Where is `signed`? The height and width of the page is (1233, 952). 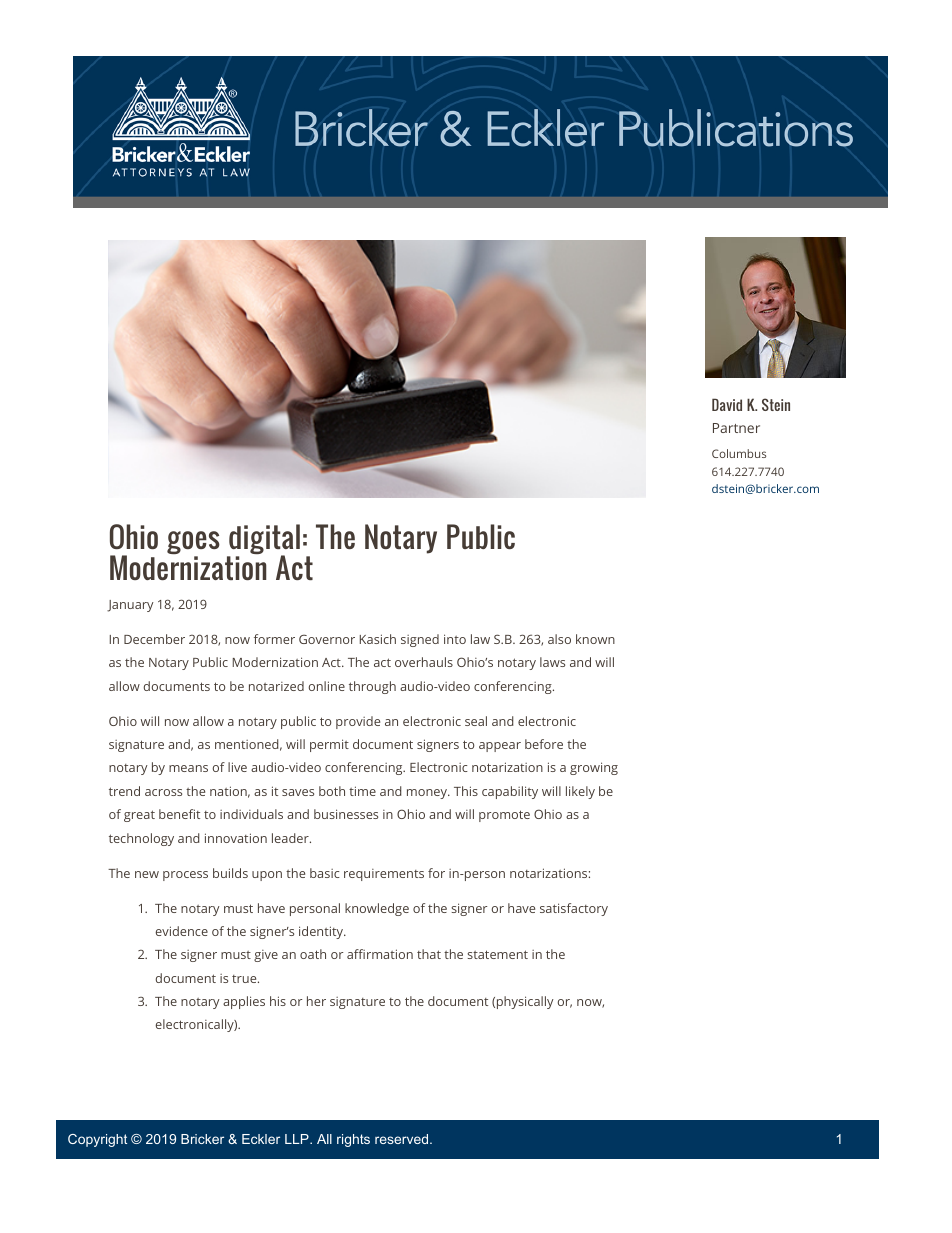 signed is located at coordinates (420, 640).
